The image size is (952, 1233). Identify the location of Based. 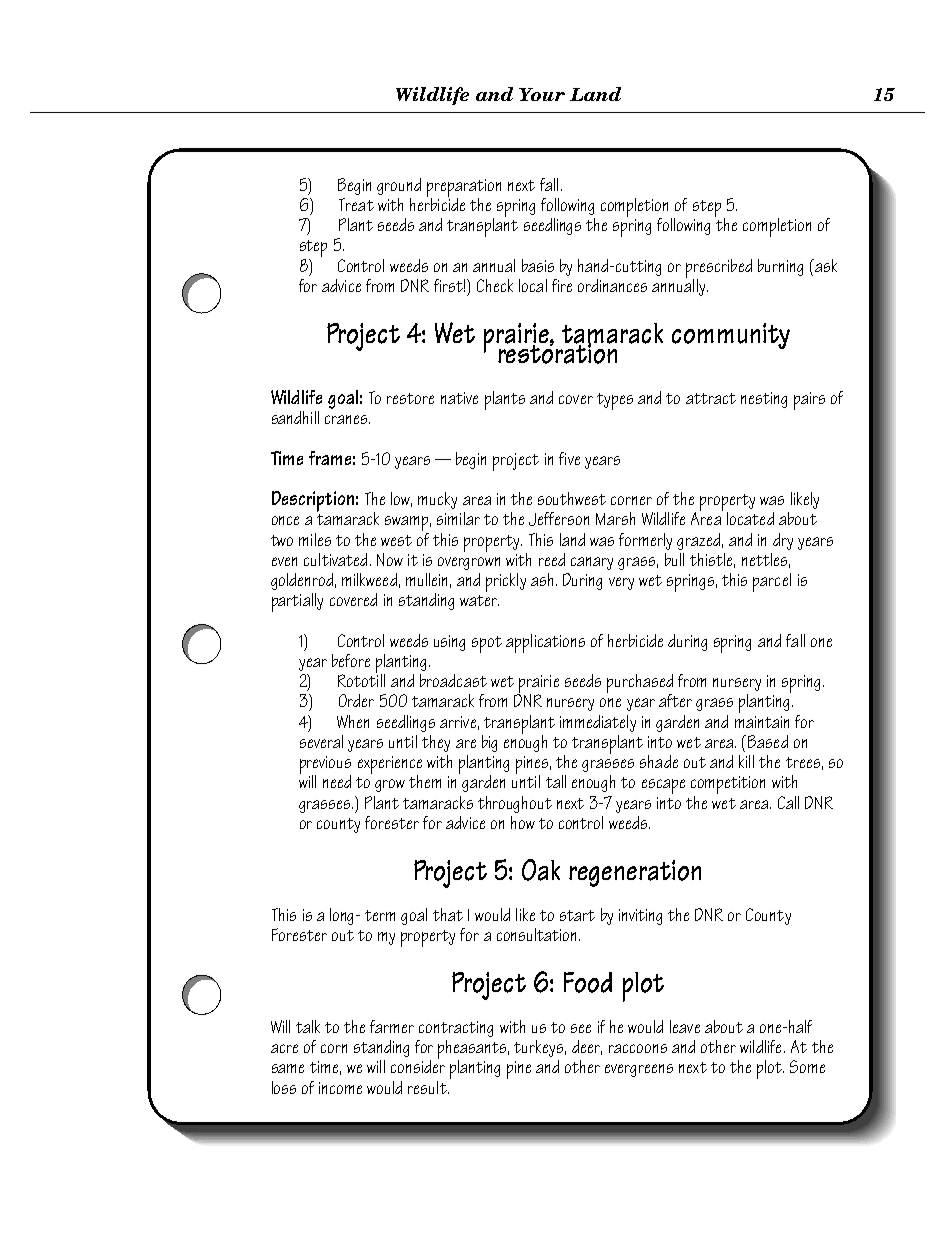
(768, 741).
